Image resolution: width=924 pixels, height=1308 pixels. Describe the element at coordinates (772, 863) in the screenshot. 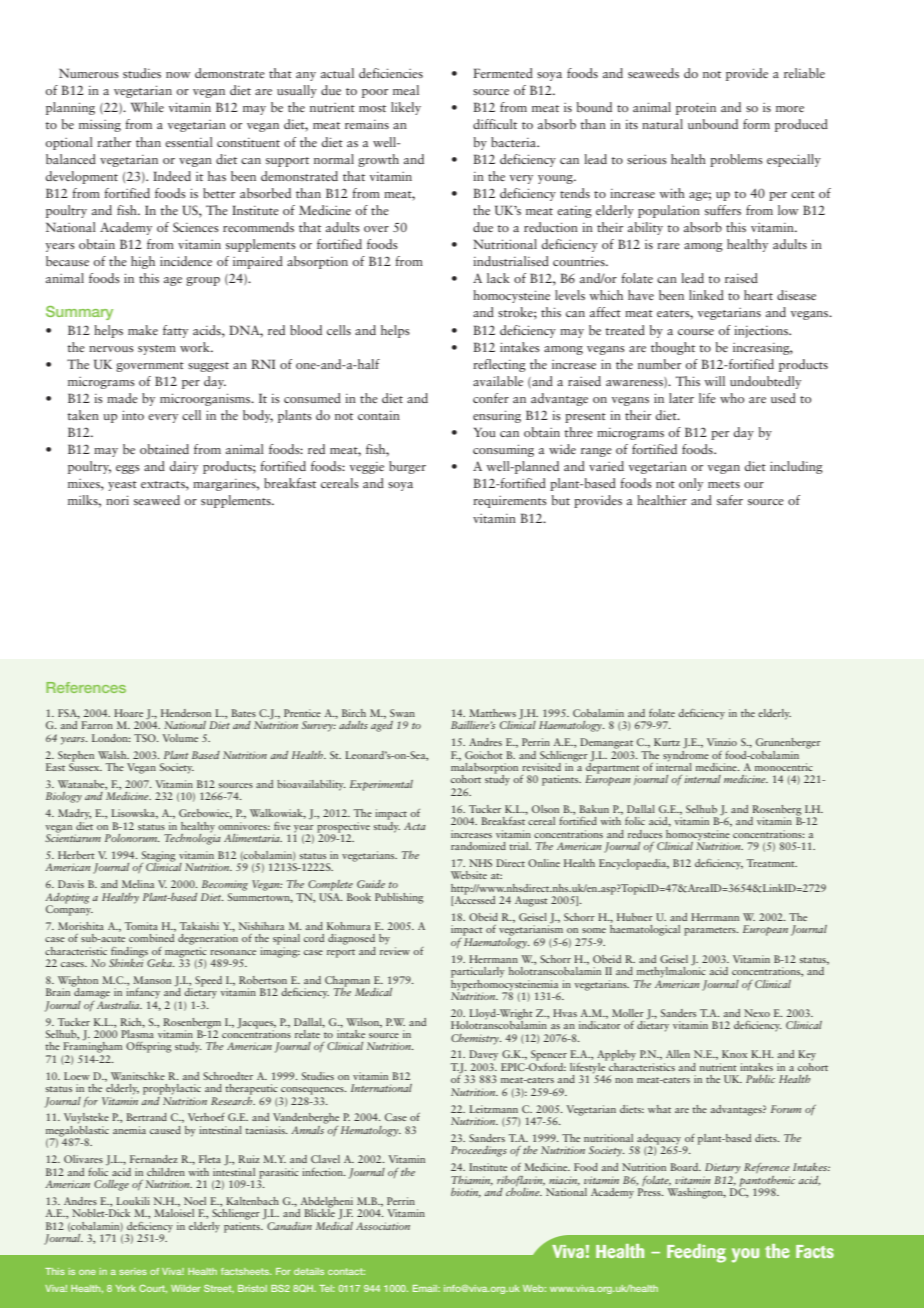

I see `Treatment` at that location.
